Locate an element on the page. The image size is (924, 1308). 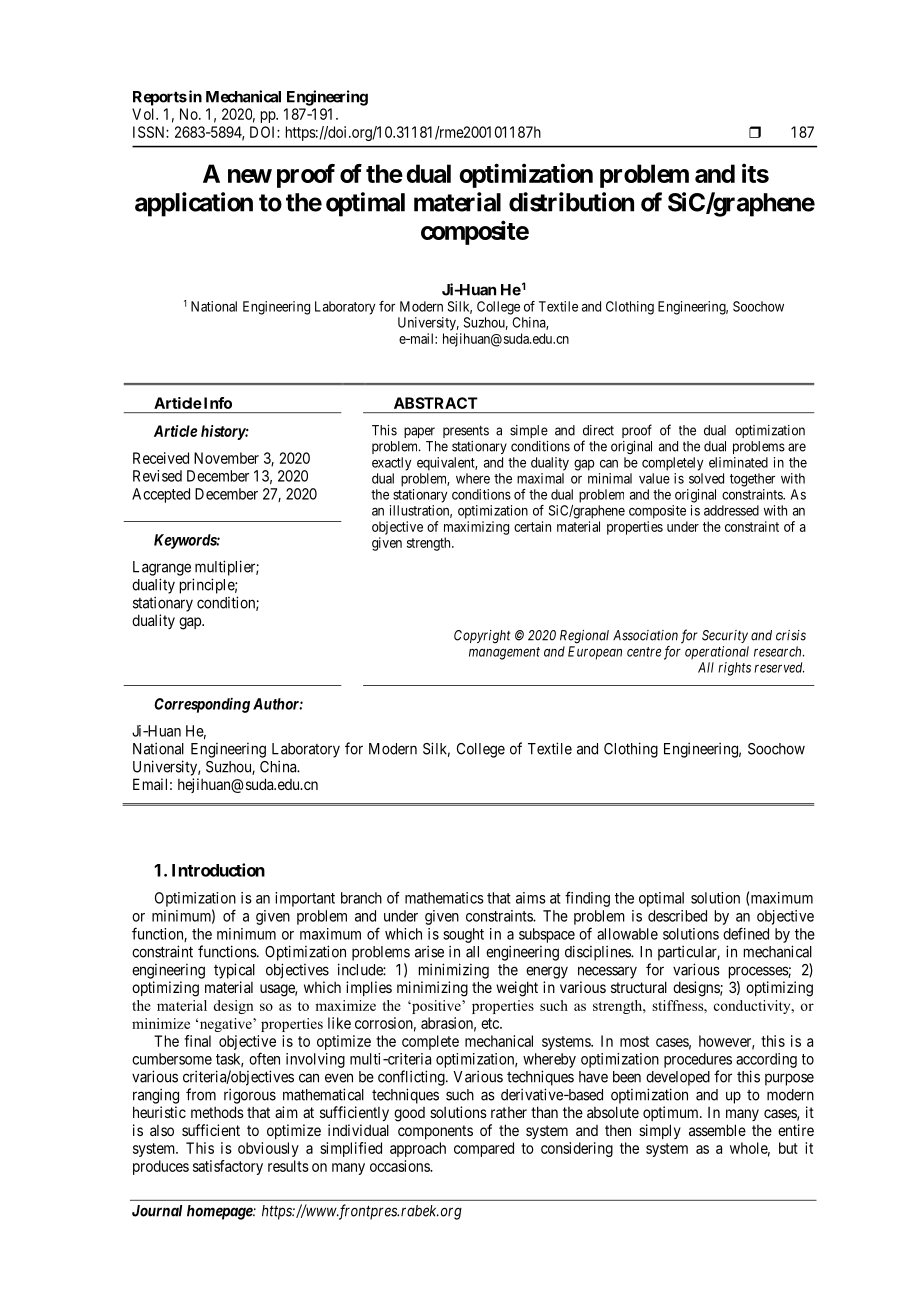
described is located at coordinates (677, 916).
